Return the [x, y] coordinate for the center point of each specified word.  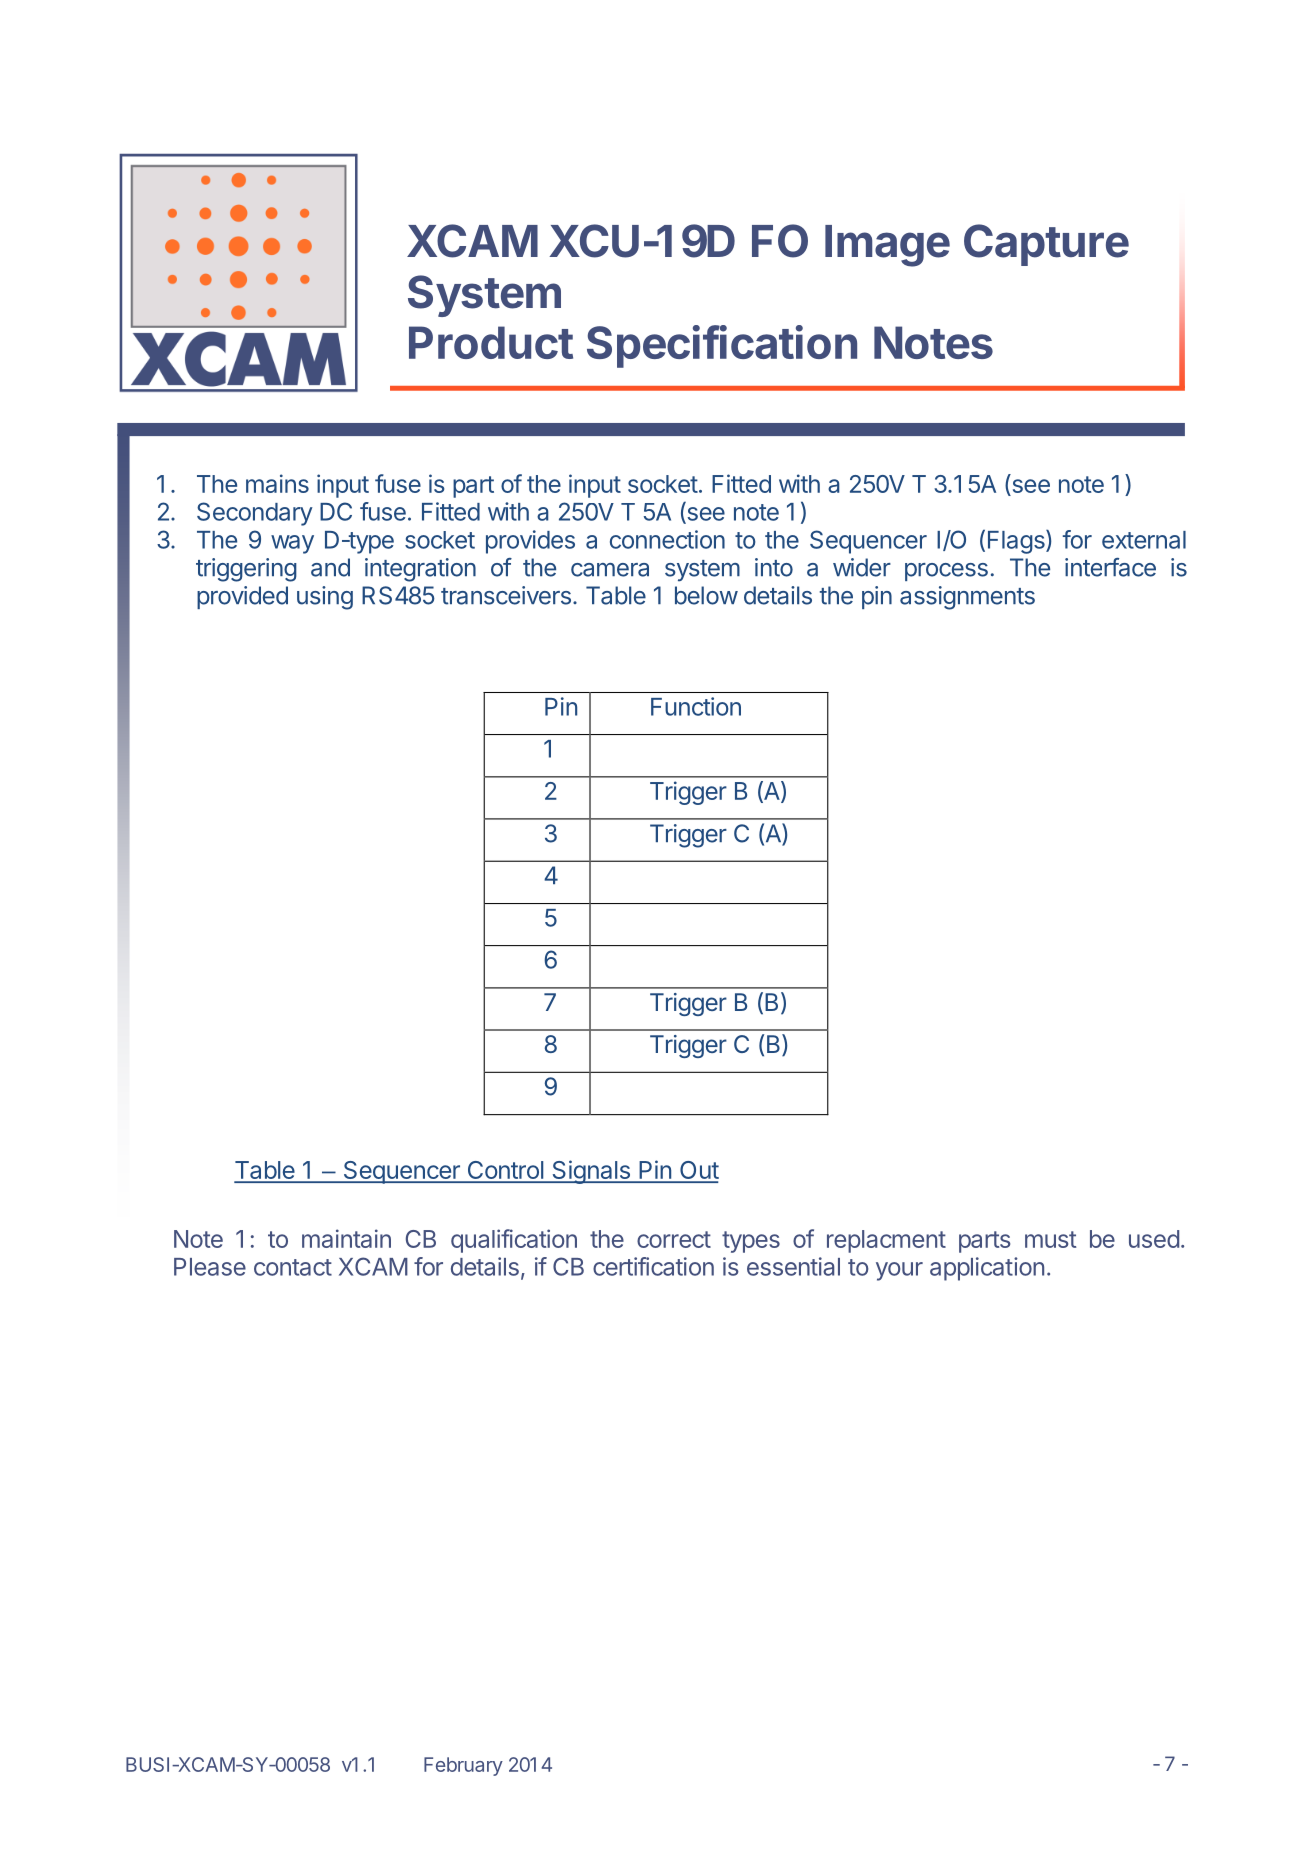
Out [698, 1171]
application [987, 1269]
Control [505, 1171]
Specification [722, 346]
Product [491, 342]
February [463, 1766]
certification [653, 1266]
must [1050, 1239]
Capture [1046, 245]
